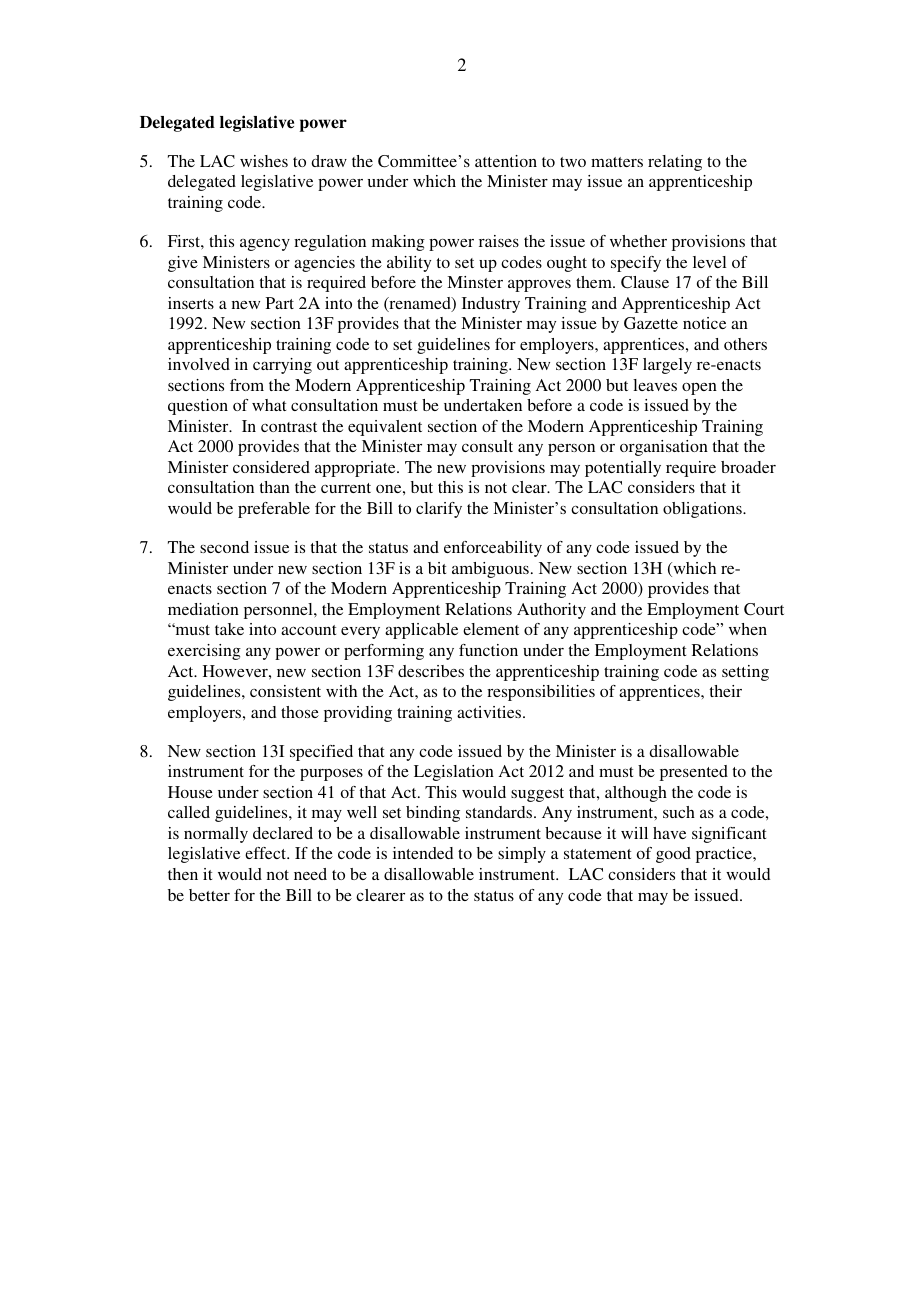 This screenshot has height=1308, width=924. Describe the element at coordinates (703, 510) in the screenshot. I see `obligations` at that location.
